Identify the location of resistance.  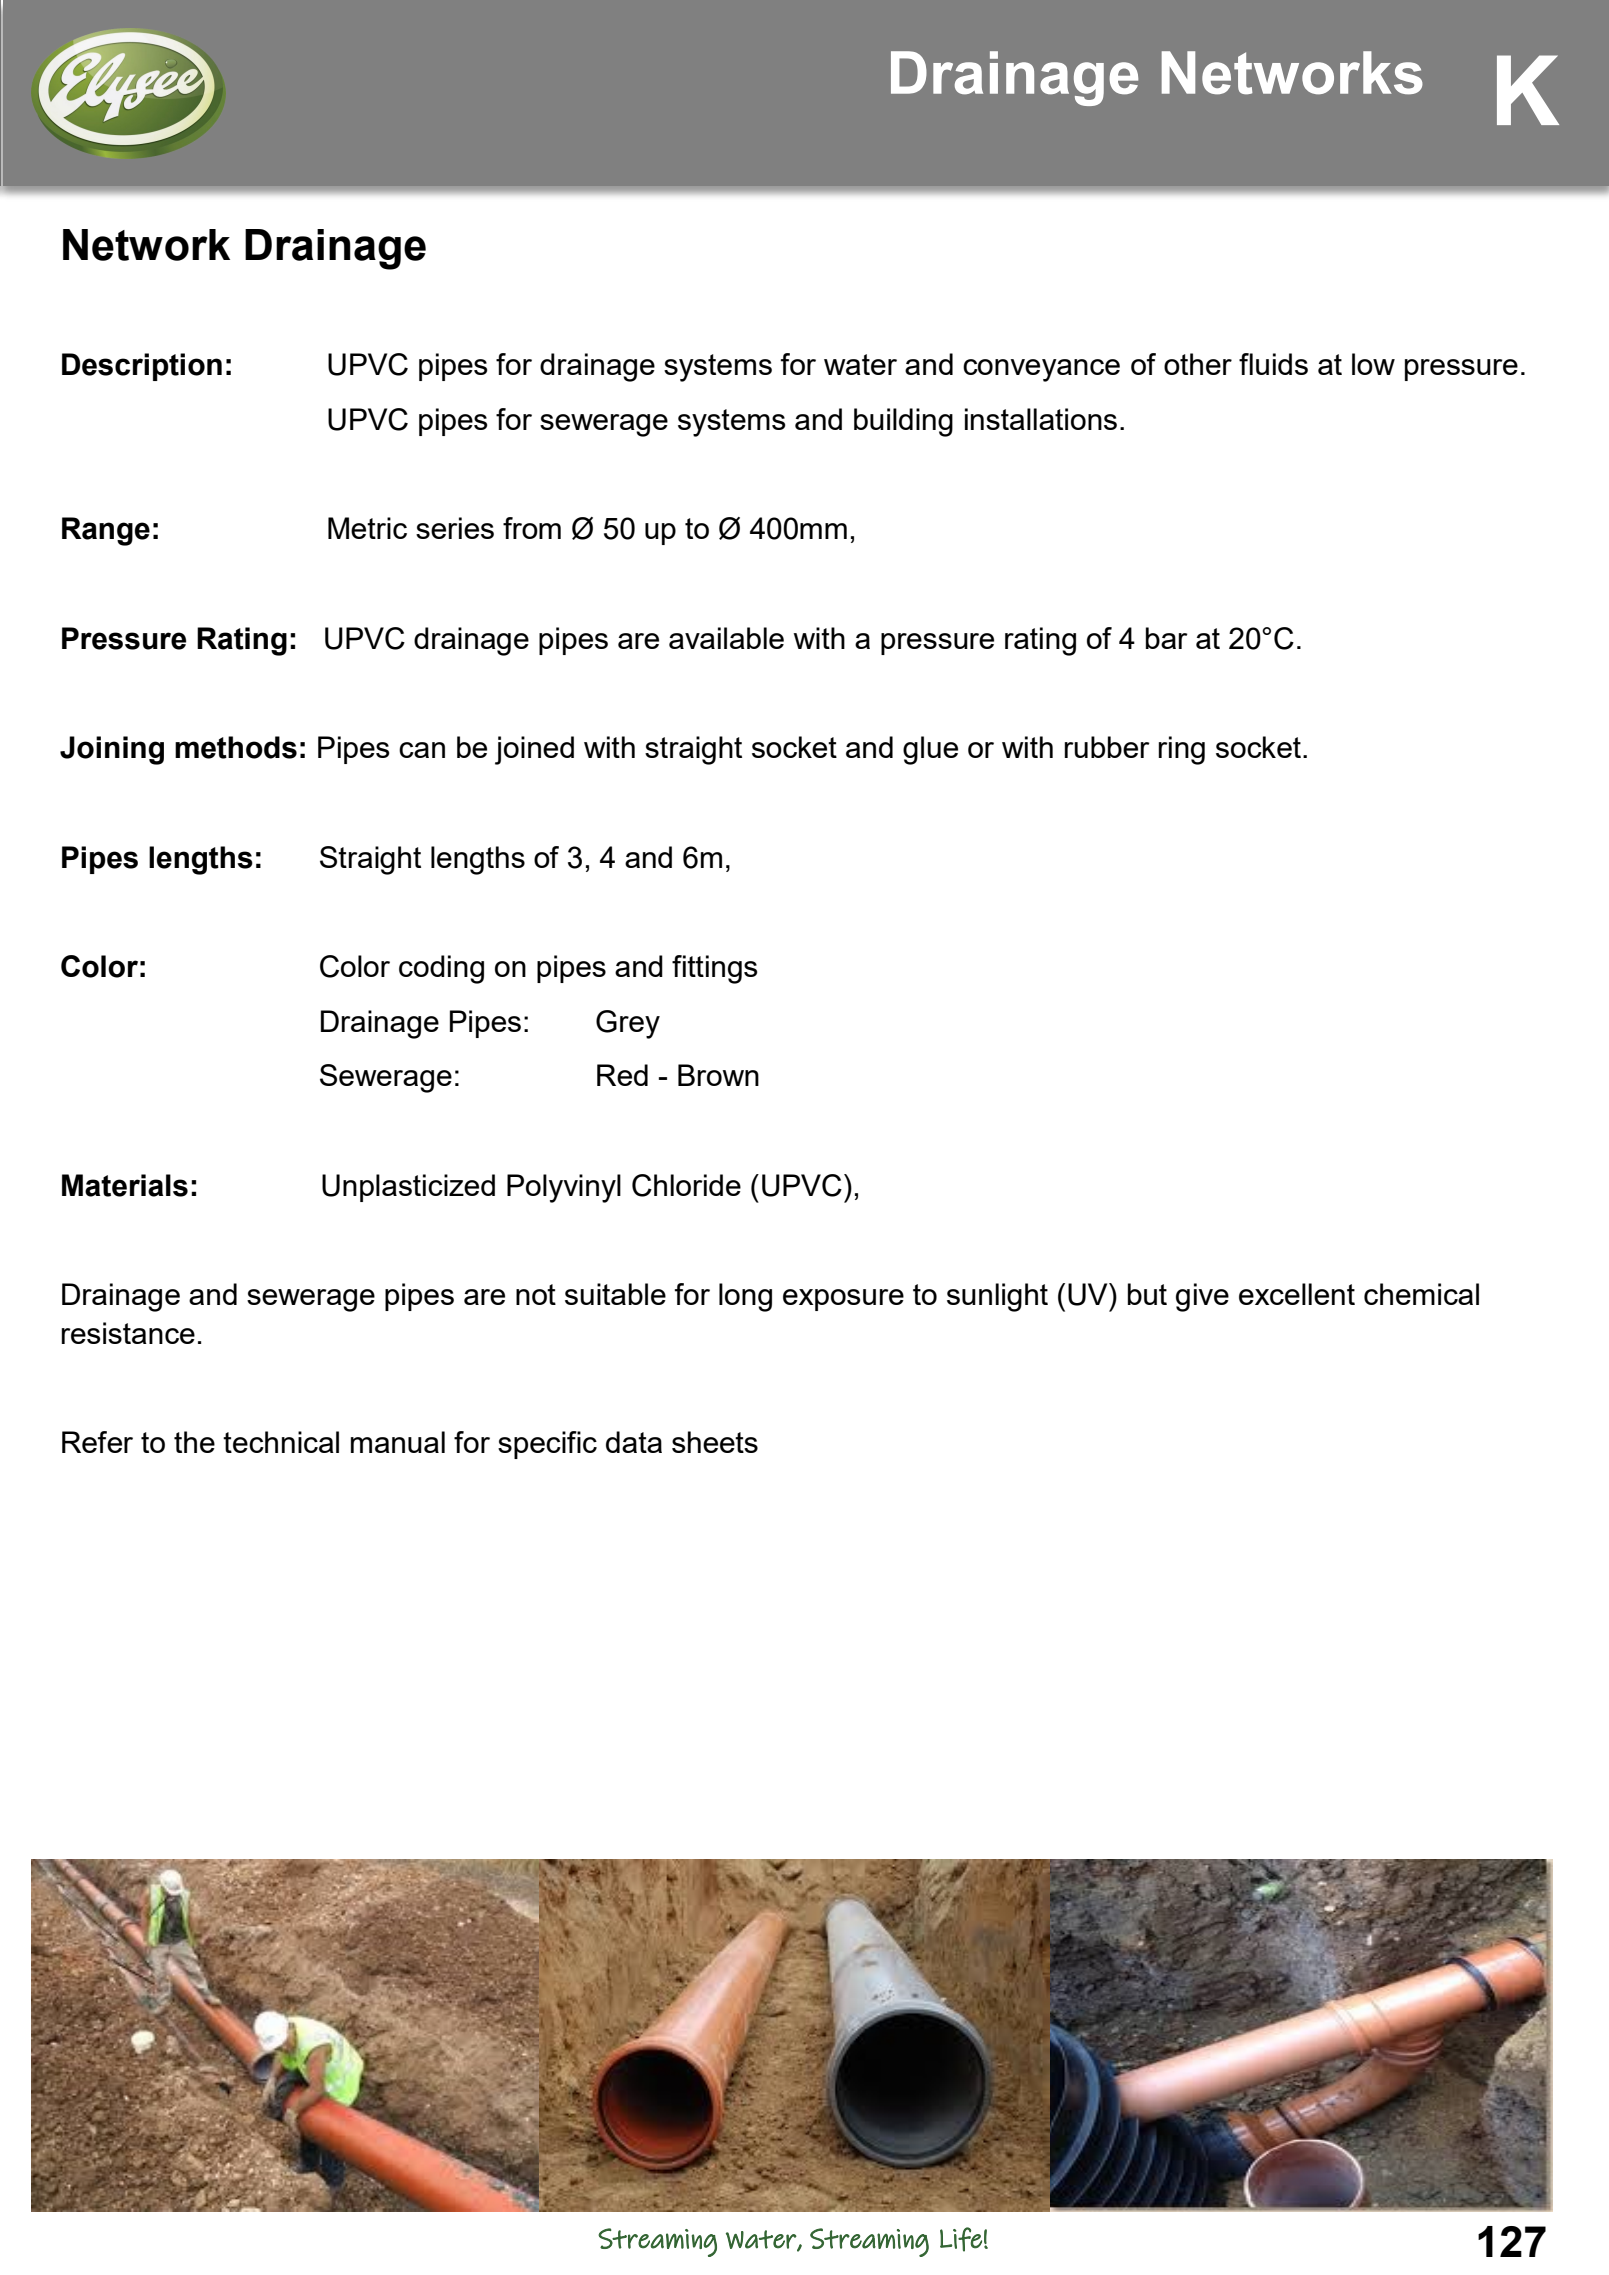
(128, 1333).
